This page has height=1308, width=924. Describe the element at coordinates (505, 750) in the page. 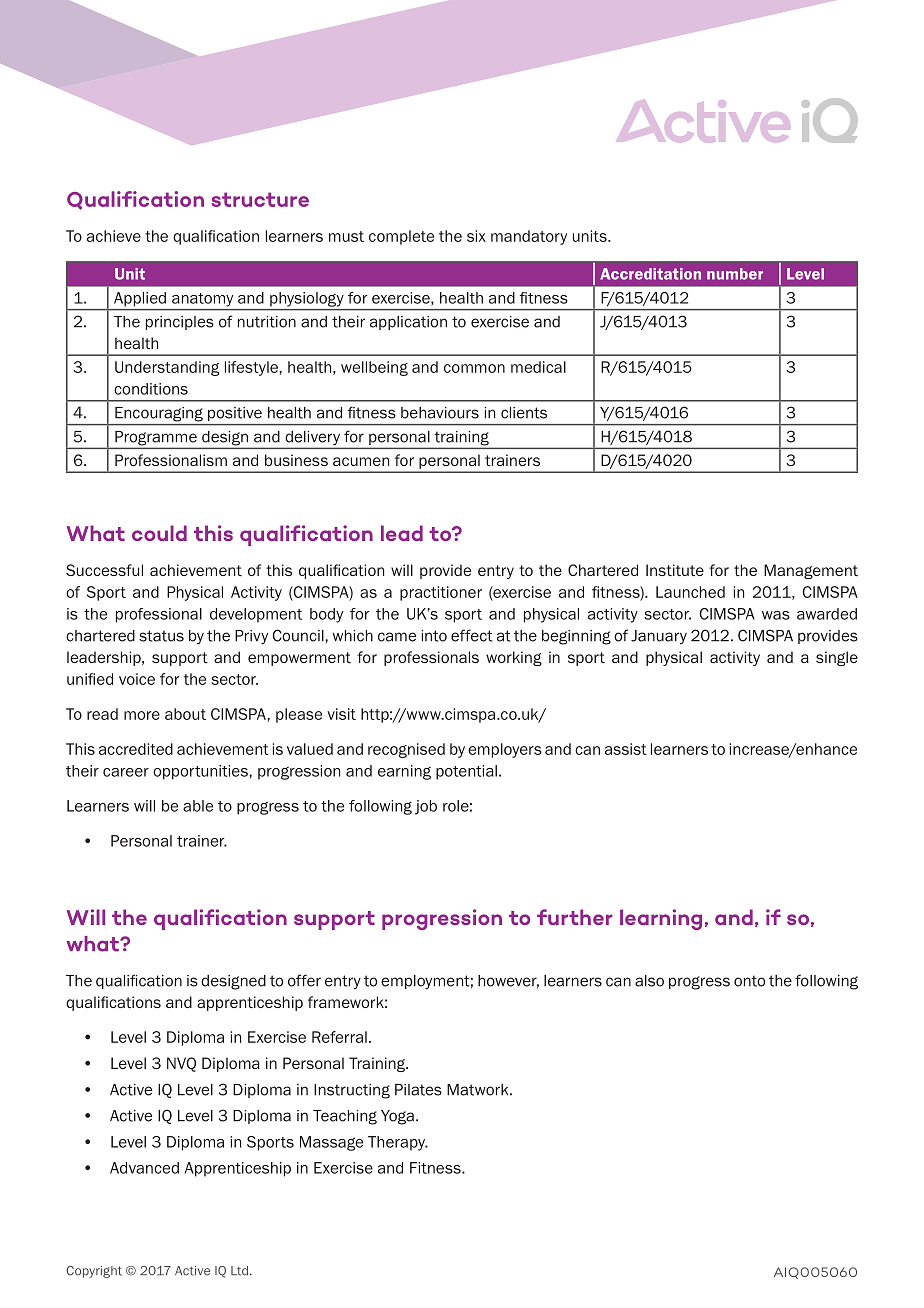

I see `employers` at that location.
